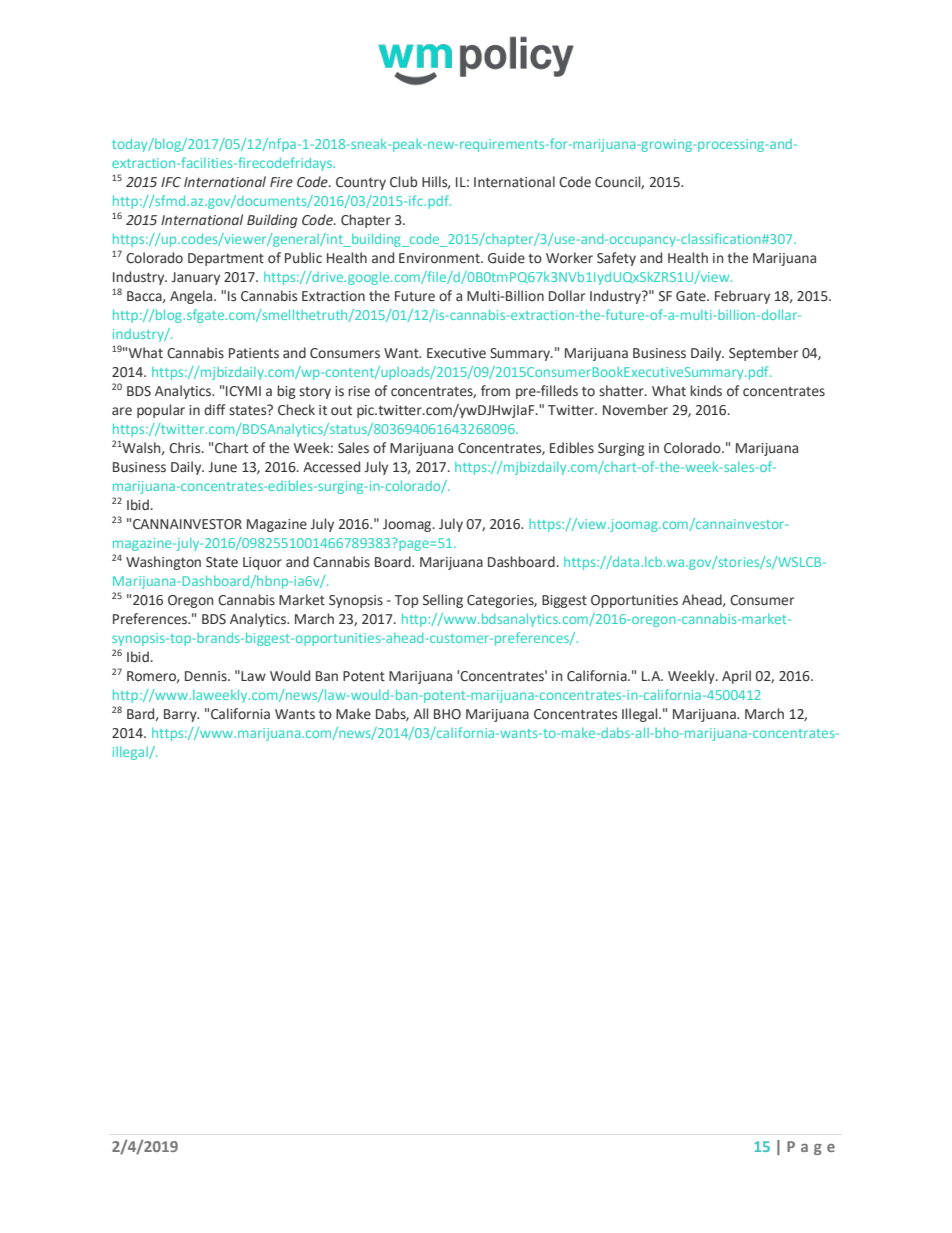 Image resolution: width=952 pixels, height=1233 pixels. What do you see at coordinates (736, 677) in the image?
I see `April` at bounding box center [736, 677].
